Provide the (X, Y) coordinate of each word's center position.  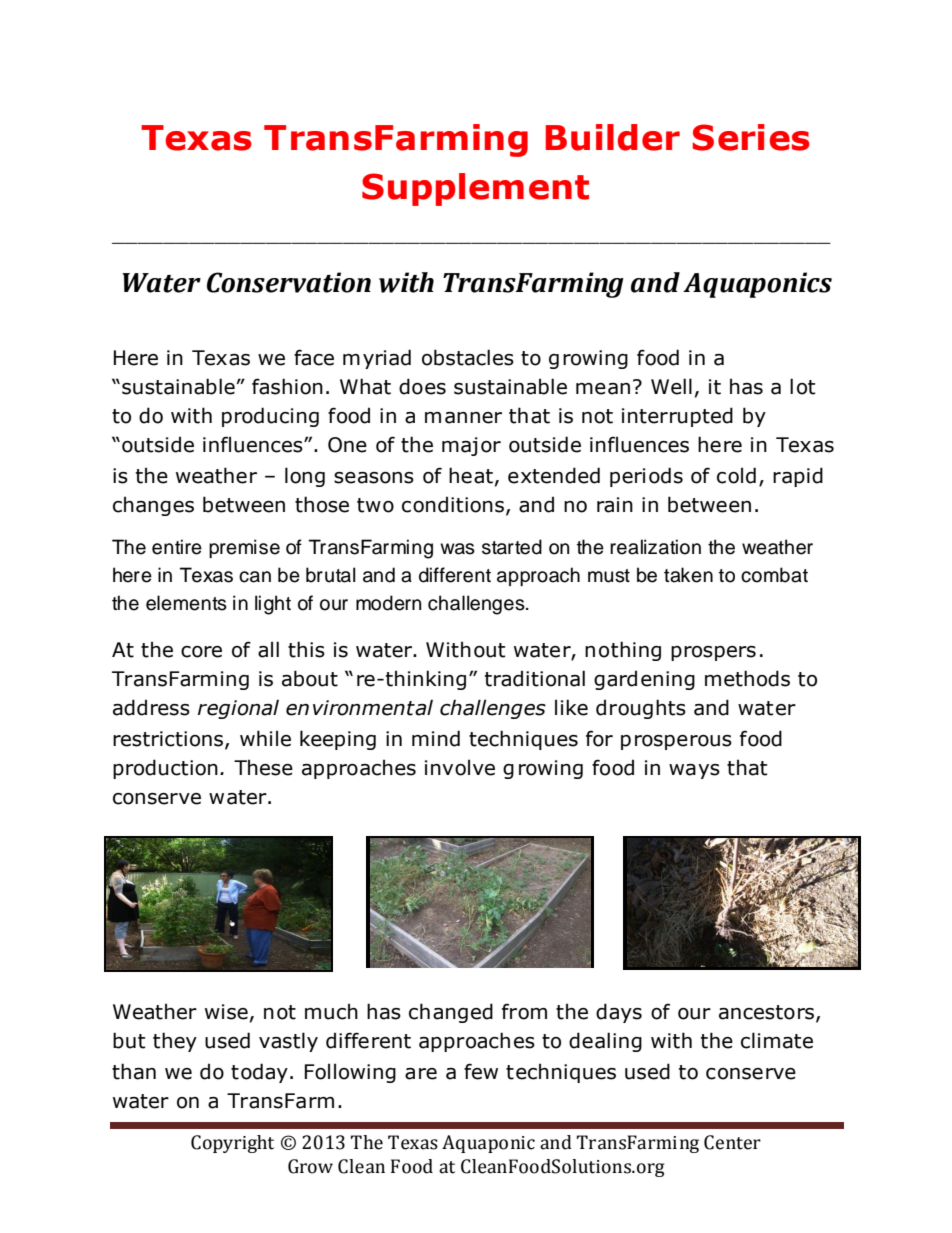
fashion (287, 386)
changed (451, 1013)
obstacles (468, 357)
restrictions (168, 739)
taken (688, 575)
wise (226, 1012)
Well (671, 386)
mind (436, 738)
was (457, 549)
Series (751, 137)
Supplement (475, 189)
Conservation (289, 282)
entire (177, 547)
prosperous (676, 742)
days (619, 1013)
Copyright (232, 1144)
